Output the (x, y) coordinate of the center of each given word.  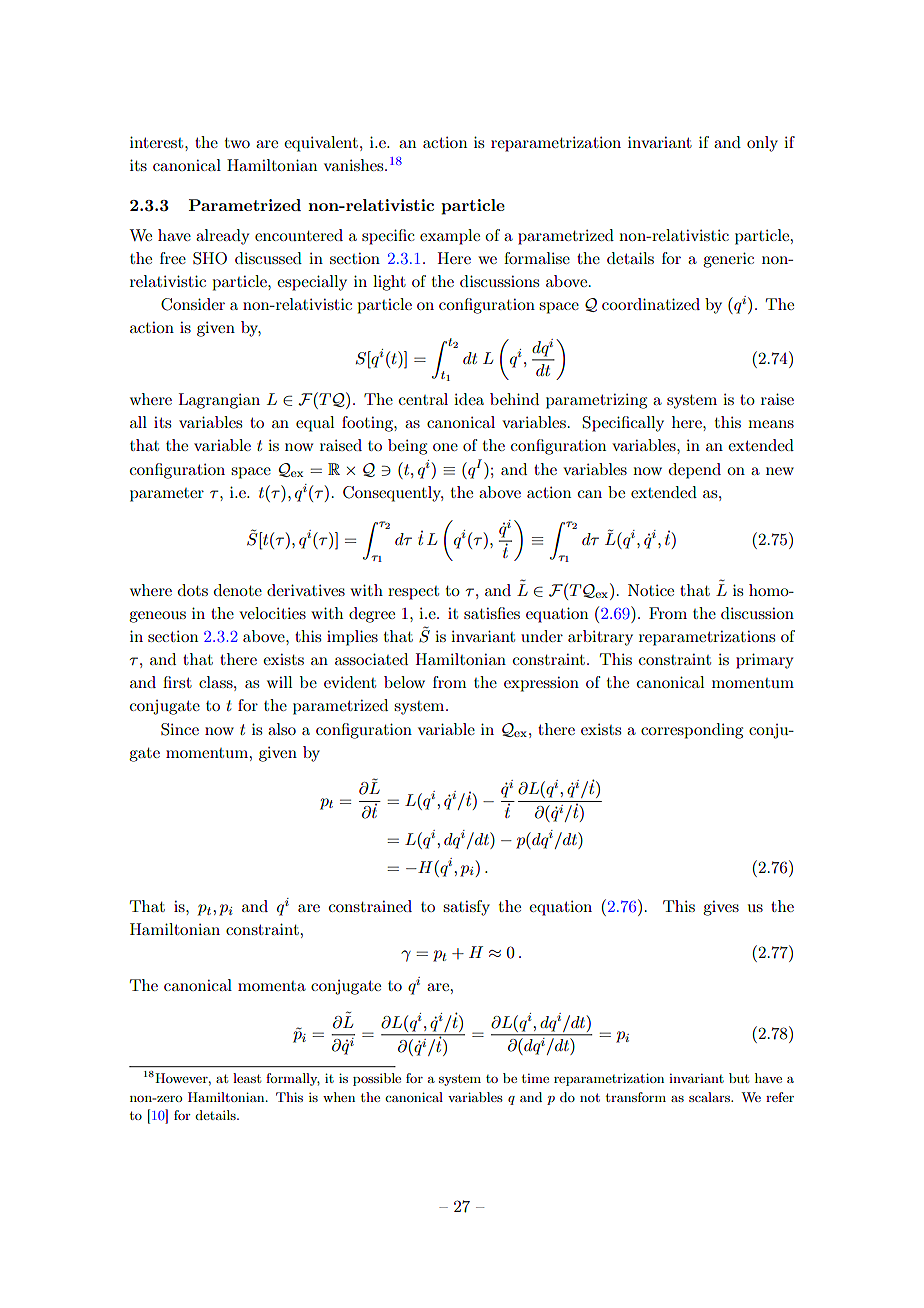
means (771, 424)
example (450, 237)
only (762, 144)
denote (238, 590)
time (535, 1078)
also (282, 729)
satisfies (492, 613)
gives (721, 908)
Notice (651, 590)
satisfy (466, 908)
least (247, 1078)
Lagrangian (219, 401)
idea (469, 399)
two (237, 143)
